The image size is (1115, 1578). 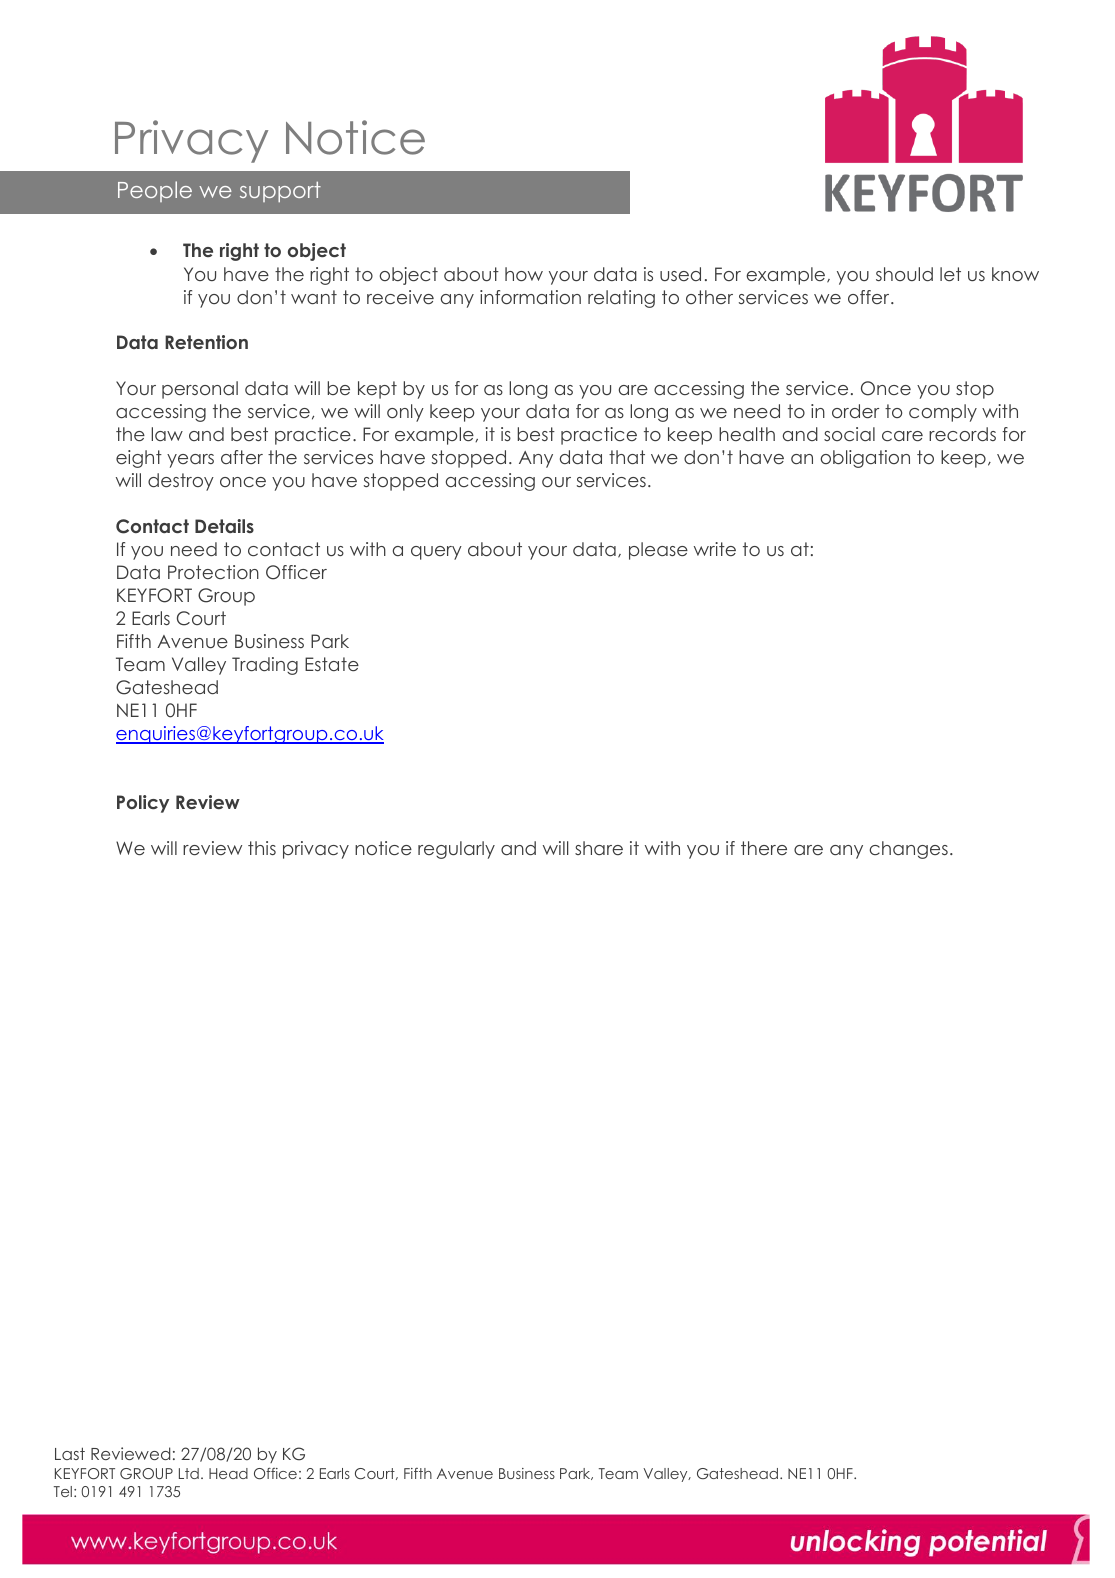 What do you see at coordinates (262, 848) in the page?
I see `this` at bounding box center [262, 848].
